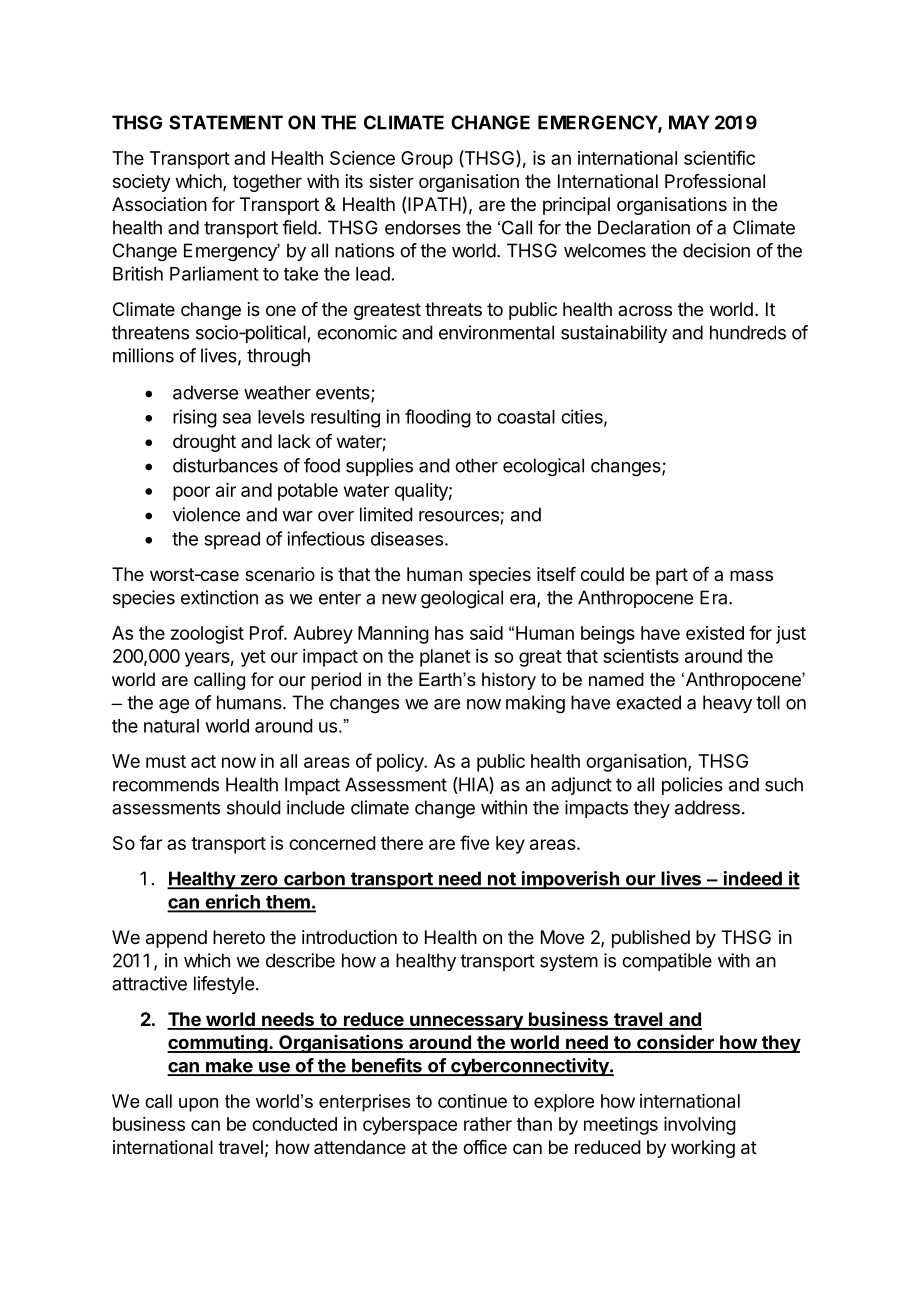  Describe the element at coordinates (719, 157) in the screenshot. I see `scientific` at that location.
